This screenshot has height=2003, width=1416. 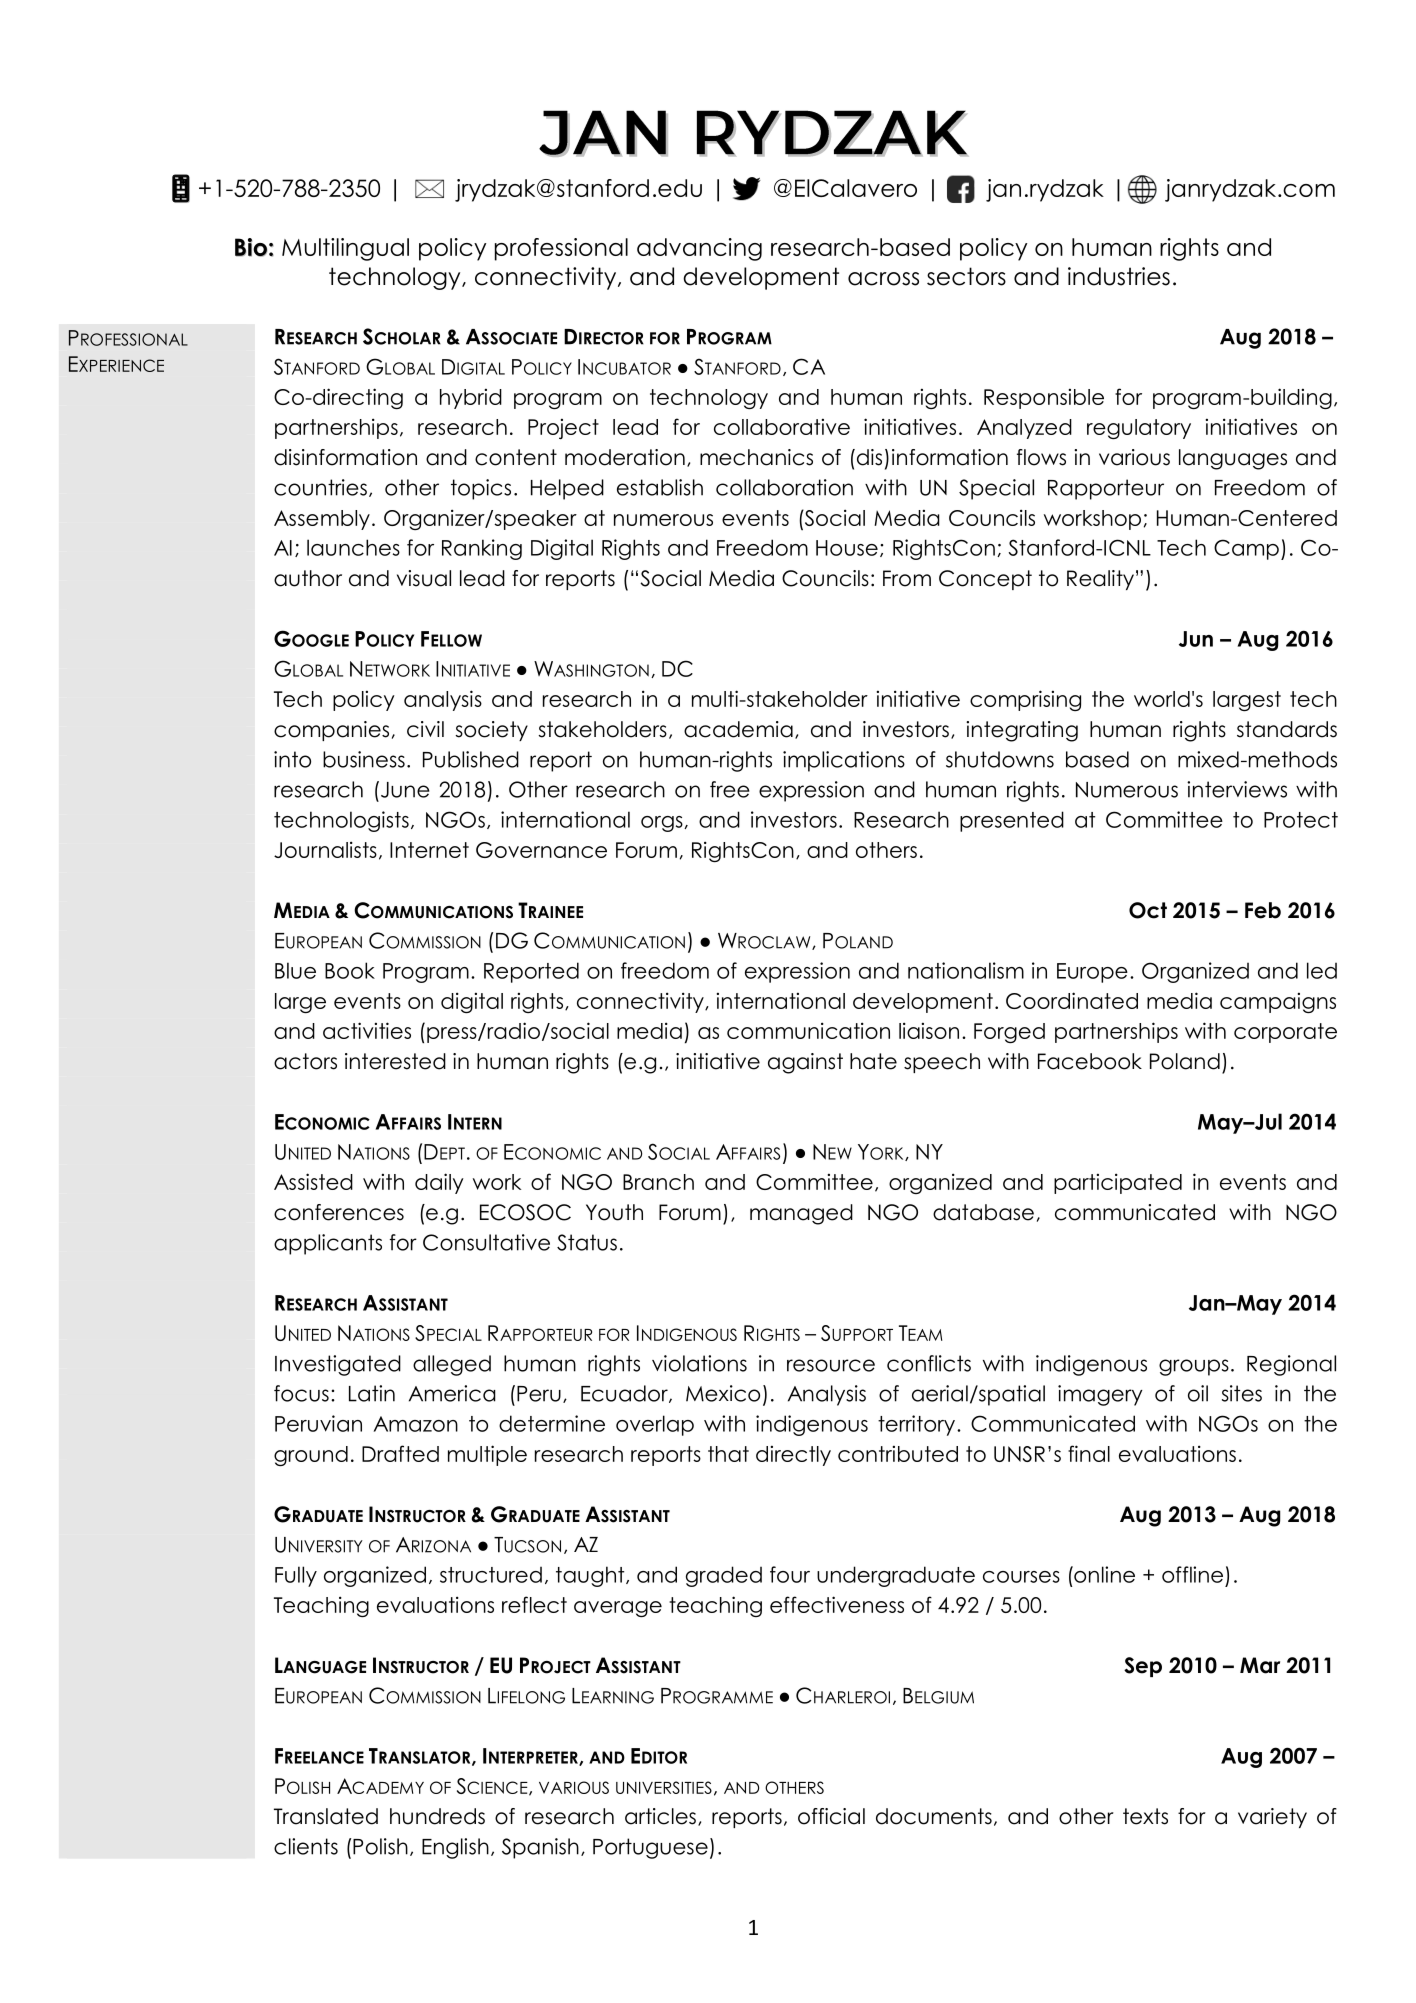 I want to click on corporate, so click(x=1285, y=1033).
